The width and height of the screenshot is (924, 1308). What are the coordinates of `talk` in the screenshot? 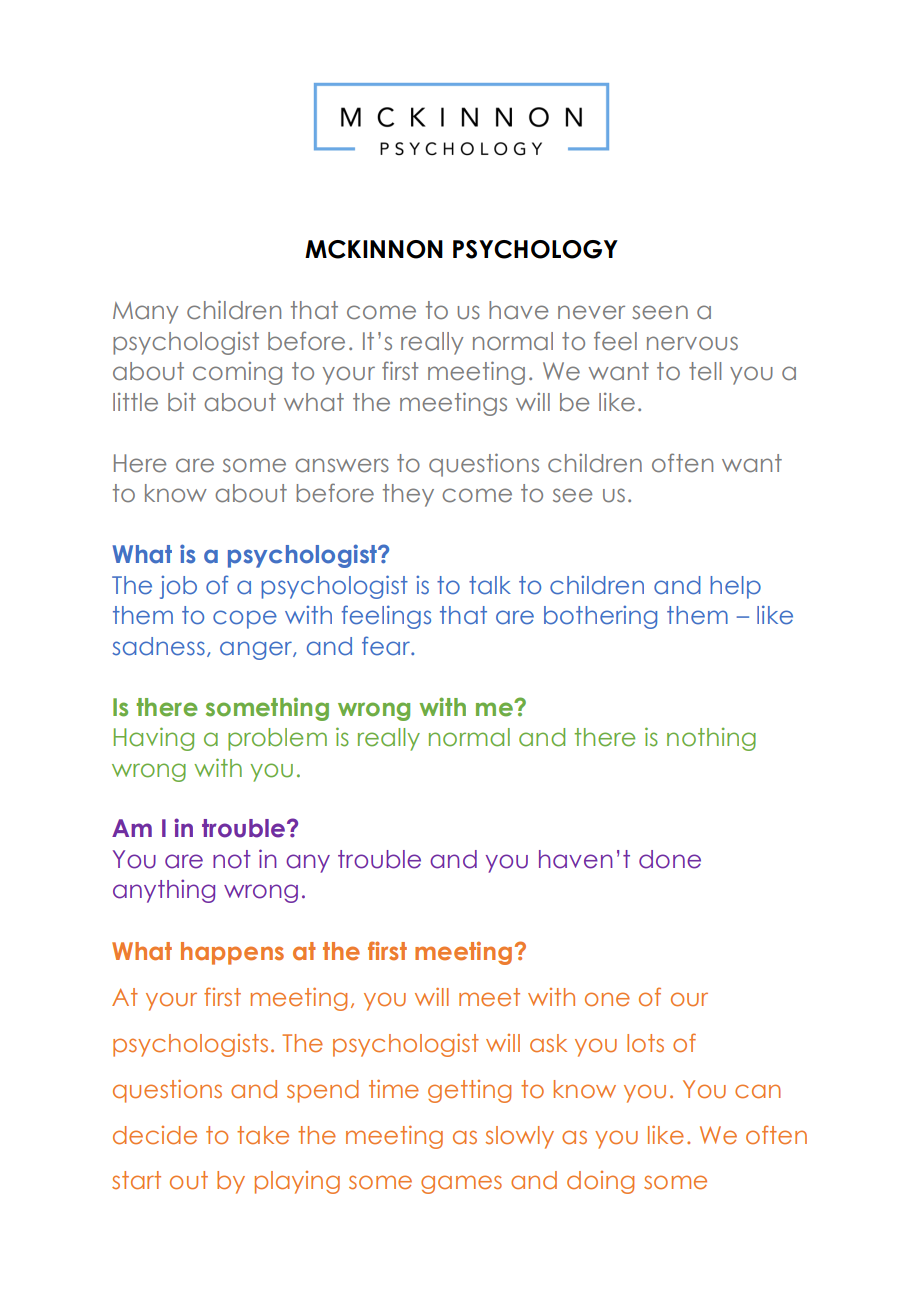 It's located at (490, 585).
